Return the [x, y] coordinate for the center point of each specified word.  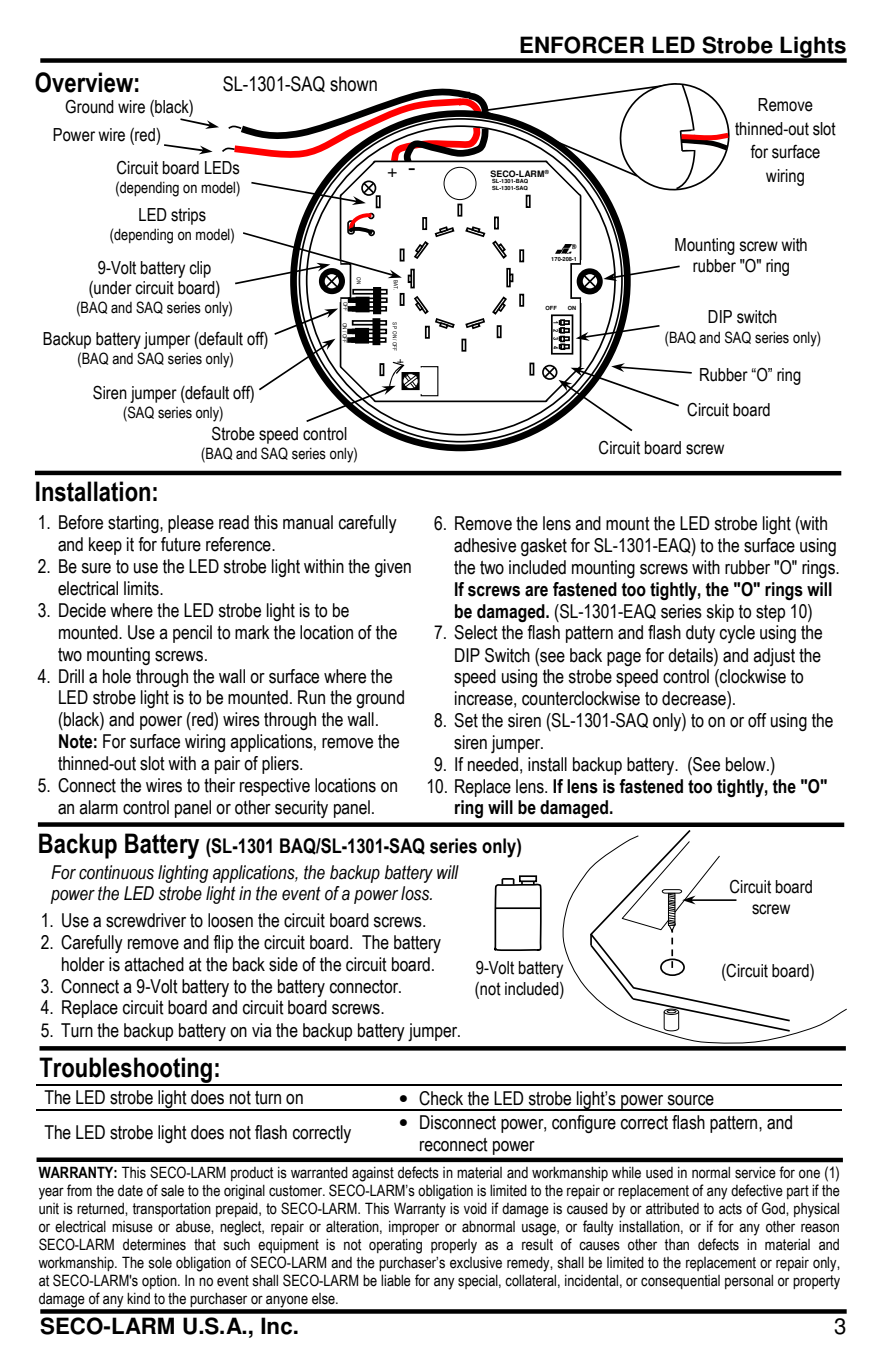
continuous [116, 872]
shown [353, 84]
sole [160, 1262]
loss [416, 893]
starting [134, 524]
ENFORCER [582, 45]
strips [188, 216]
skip [720, 613]
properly [454, 1246]
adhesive [485, 545]
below [747, 764]
